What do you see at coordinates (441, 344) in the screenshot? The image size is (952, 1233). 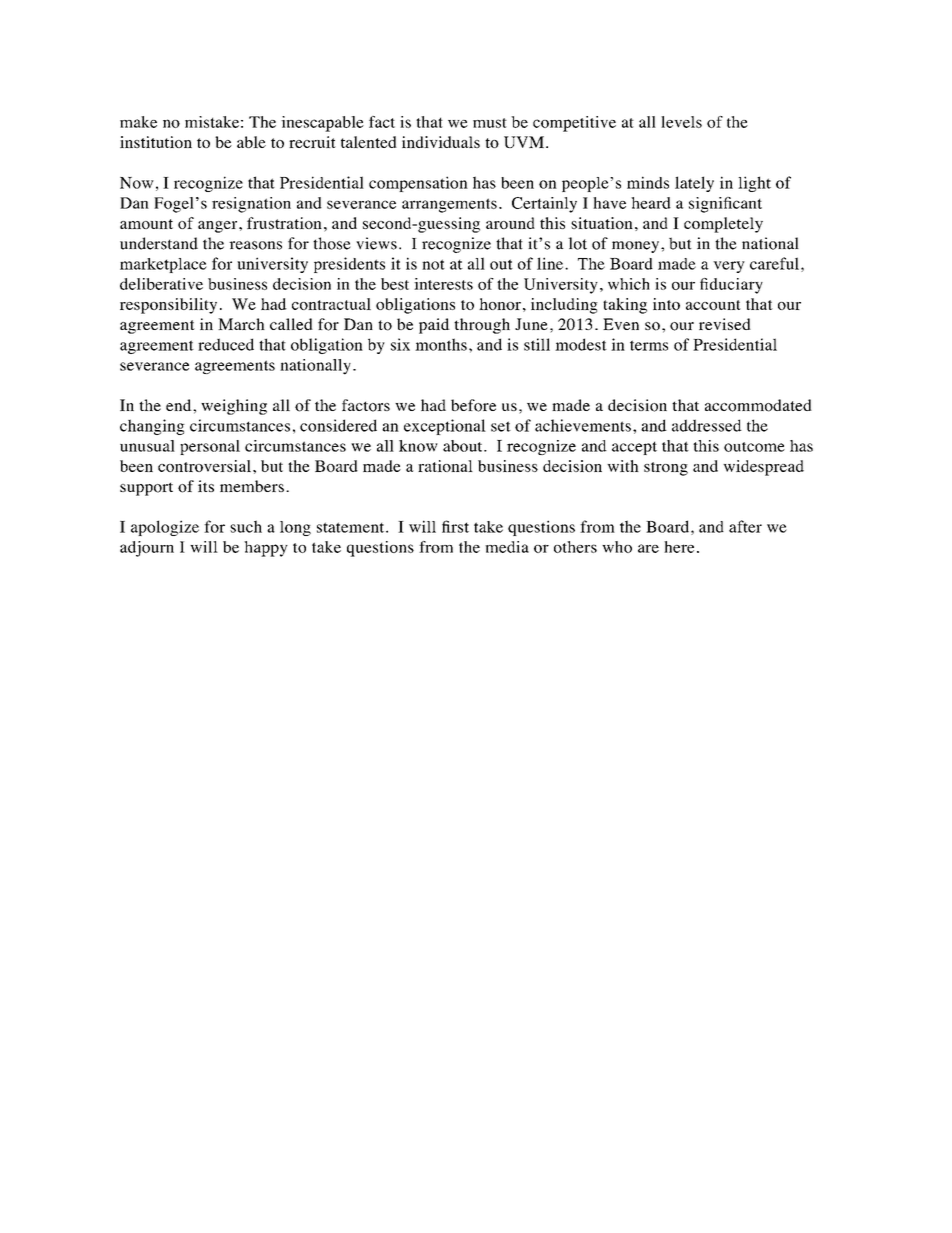 I see `months` at bounding box center [441, 344].
